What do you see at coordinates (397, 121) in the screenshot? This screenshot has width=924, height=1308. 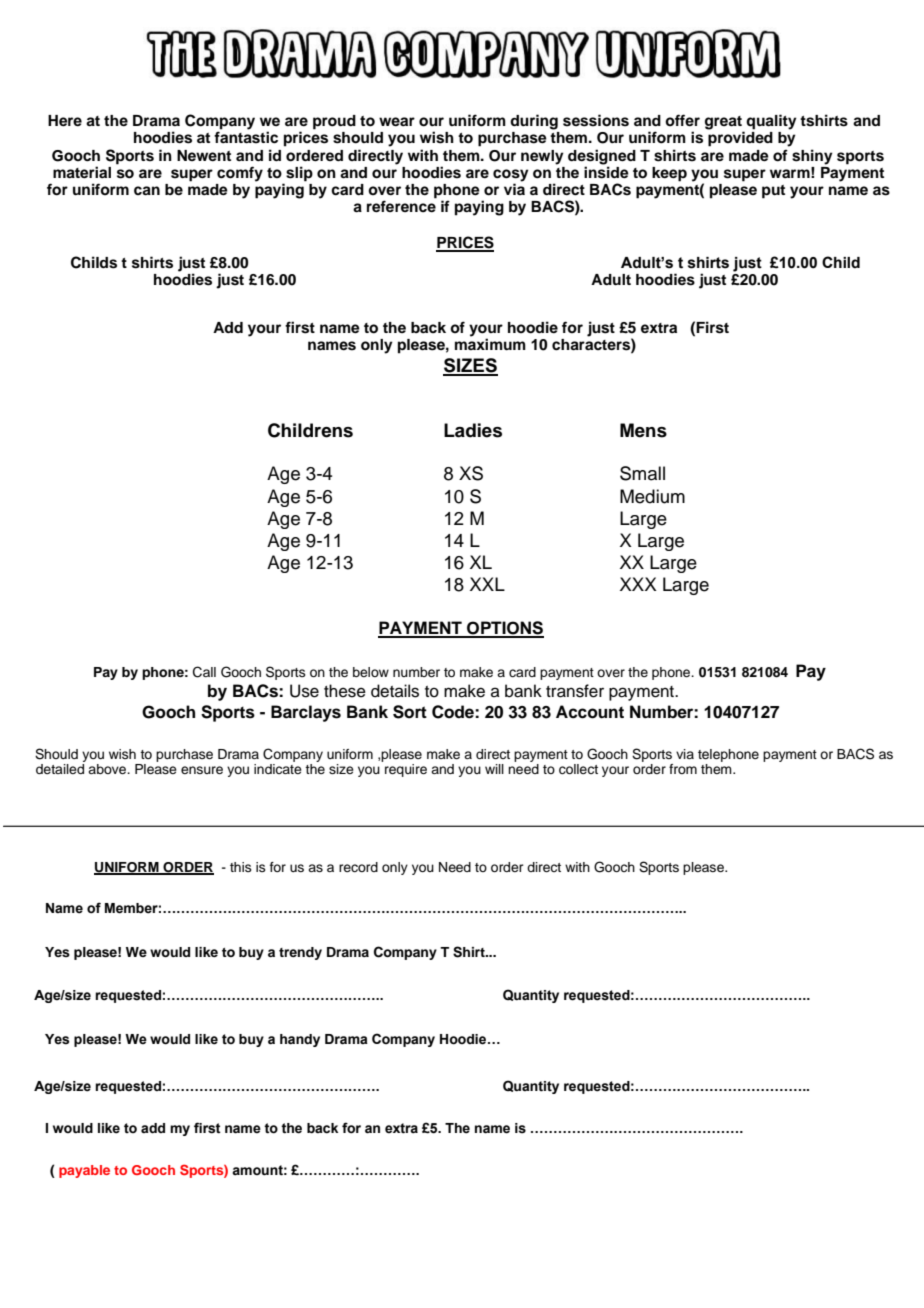 I see `wear` at bounding box center [397, 121].
